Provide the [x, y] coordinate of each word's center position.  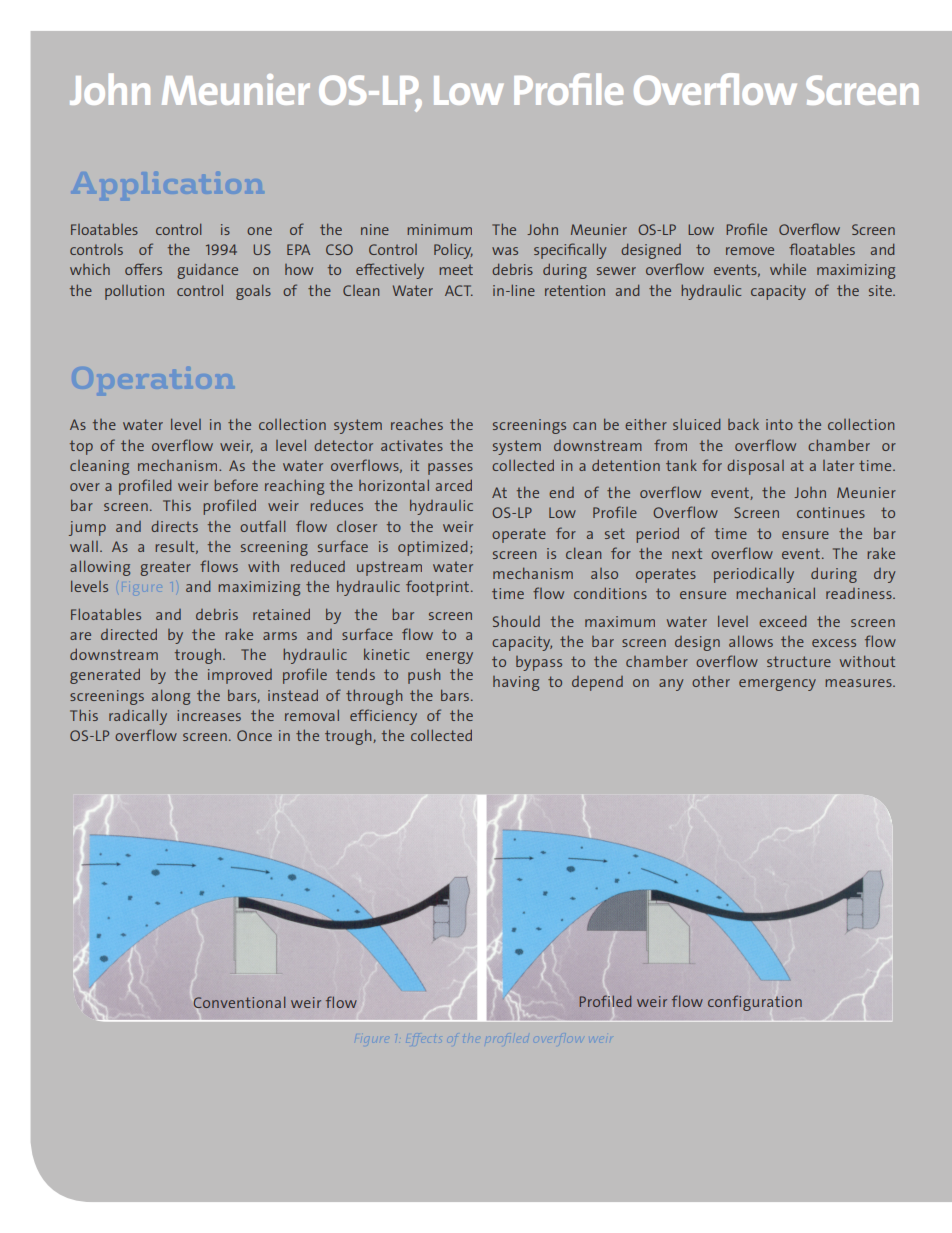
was [505, 251]
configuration [755, 1003]
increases [209, 715]
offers [143, 269]
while [788, 269]
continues [831, 512]
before [236, 485]
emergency [777, 685]
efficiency [383, 717]
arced [454, 485]
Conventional [239, 1002]
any [671, 685]
